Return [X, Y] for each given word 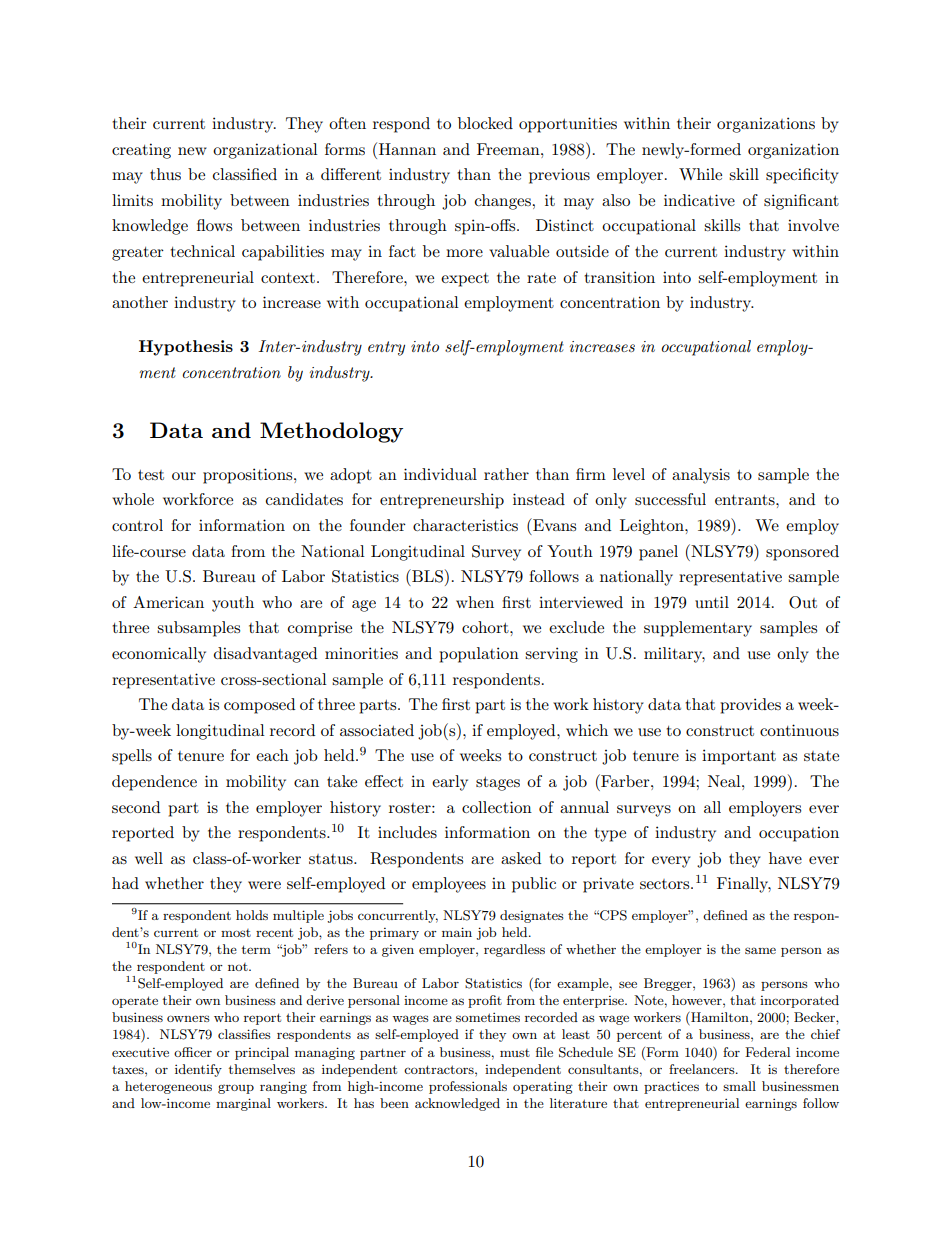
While [700, 174]
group [236, 1089]
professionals [468, 1087]
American [168, 602]
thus [165, 174]
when [475, 602]
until [712, 602]
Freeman [509, 149]
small [739, 1086]
